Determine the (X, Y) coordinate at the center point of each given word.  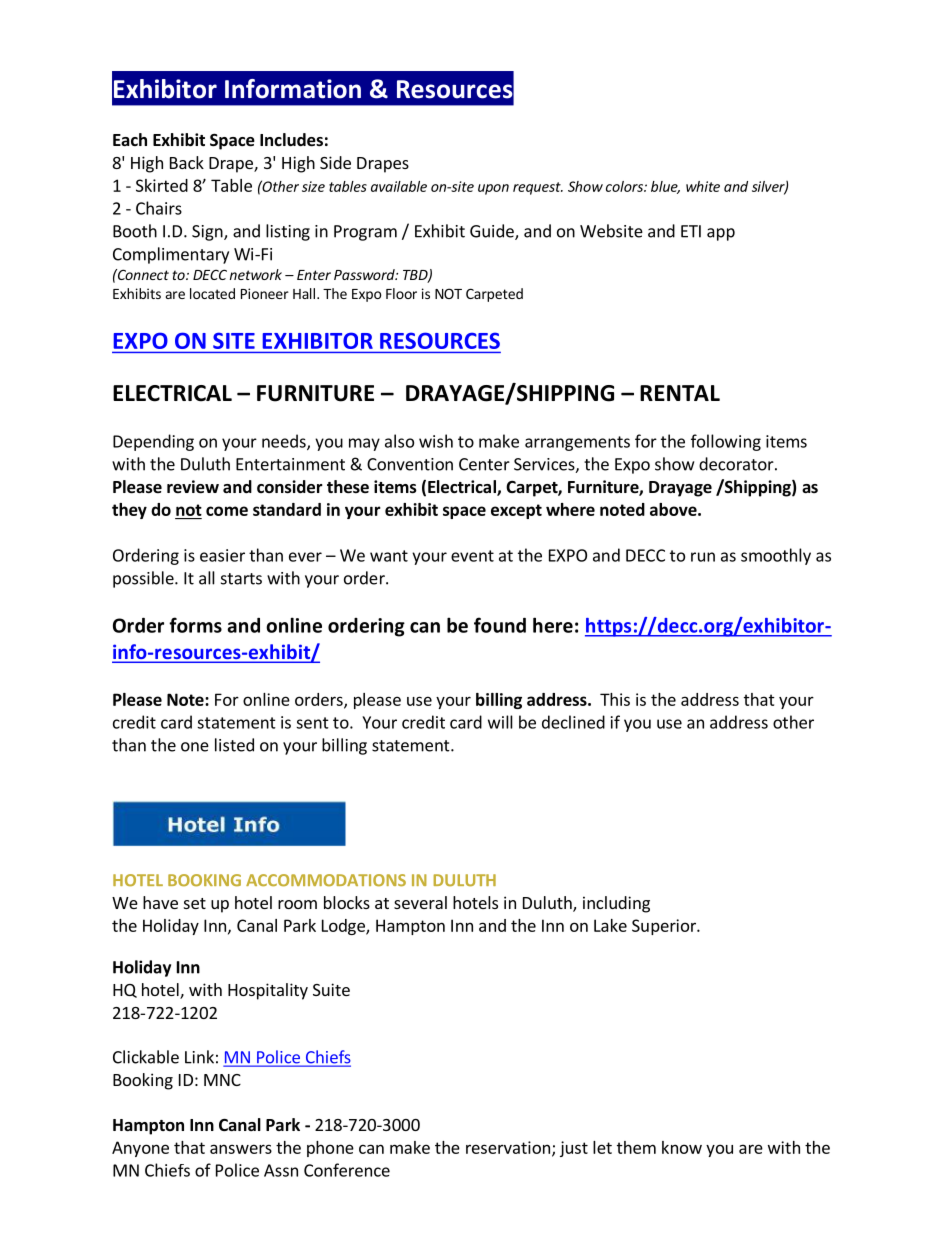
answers (241, 1149)
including (616, 904)
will (500, 722)
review (193, 487)
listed (234, 745)
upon (493, 189)
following (726, 442)
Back (187, 162)
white (703, 186)
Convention (410, 464)
